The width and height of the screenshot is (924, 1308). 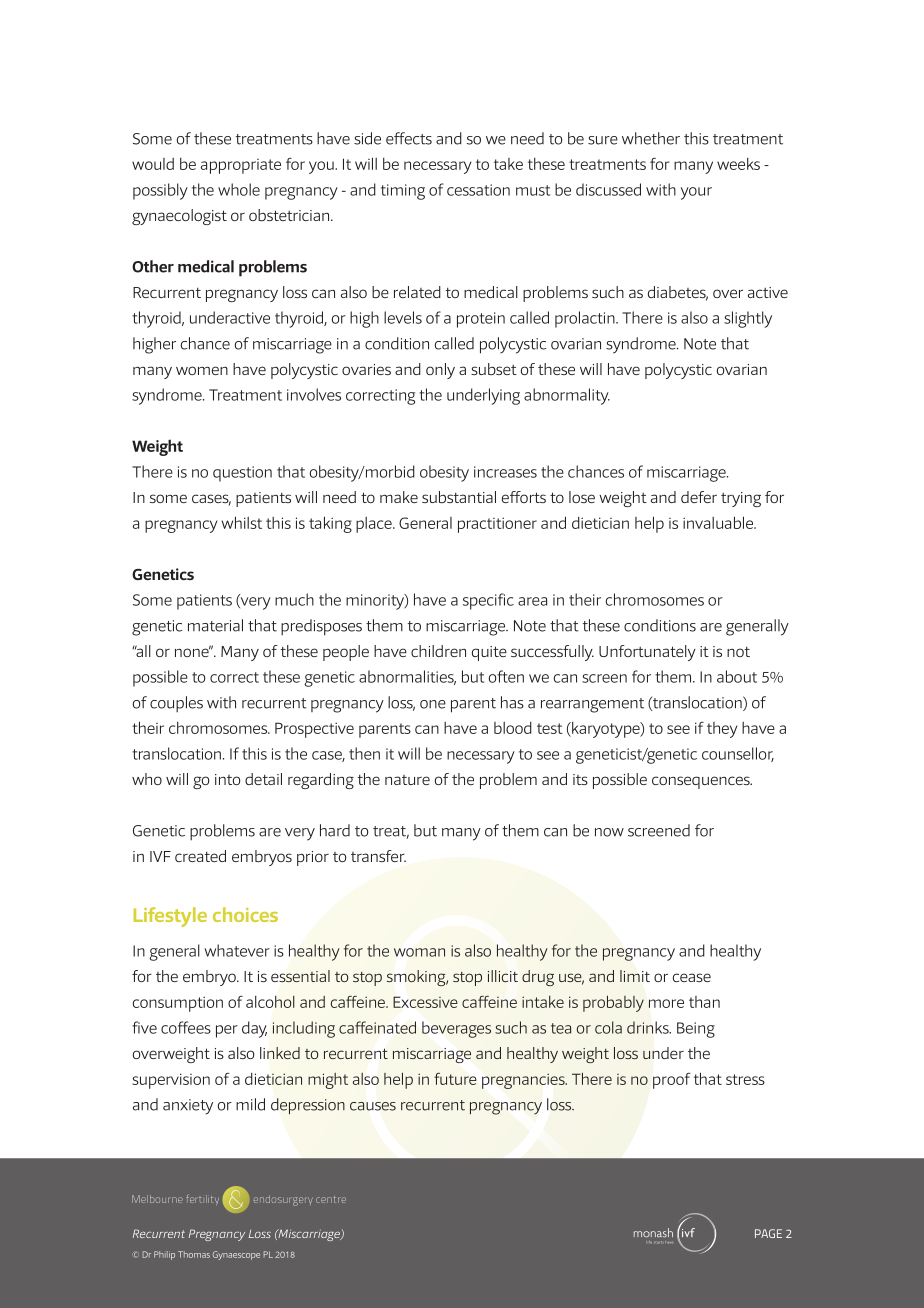 I want to click on substantial, so click(x=459, y=497).
